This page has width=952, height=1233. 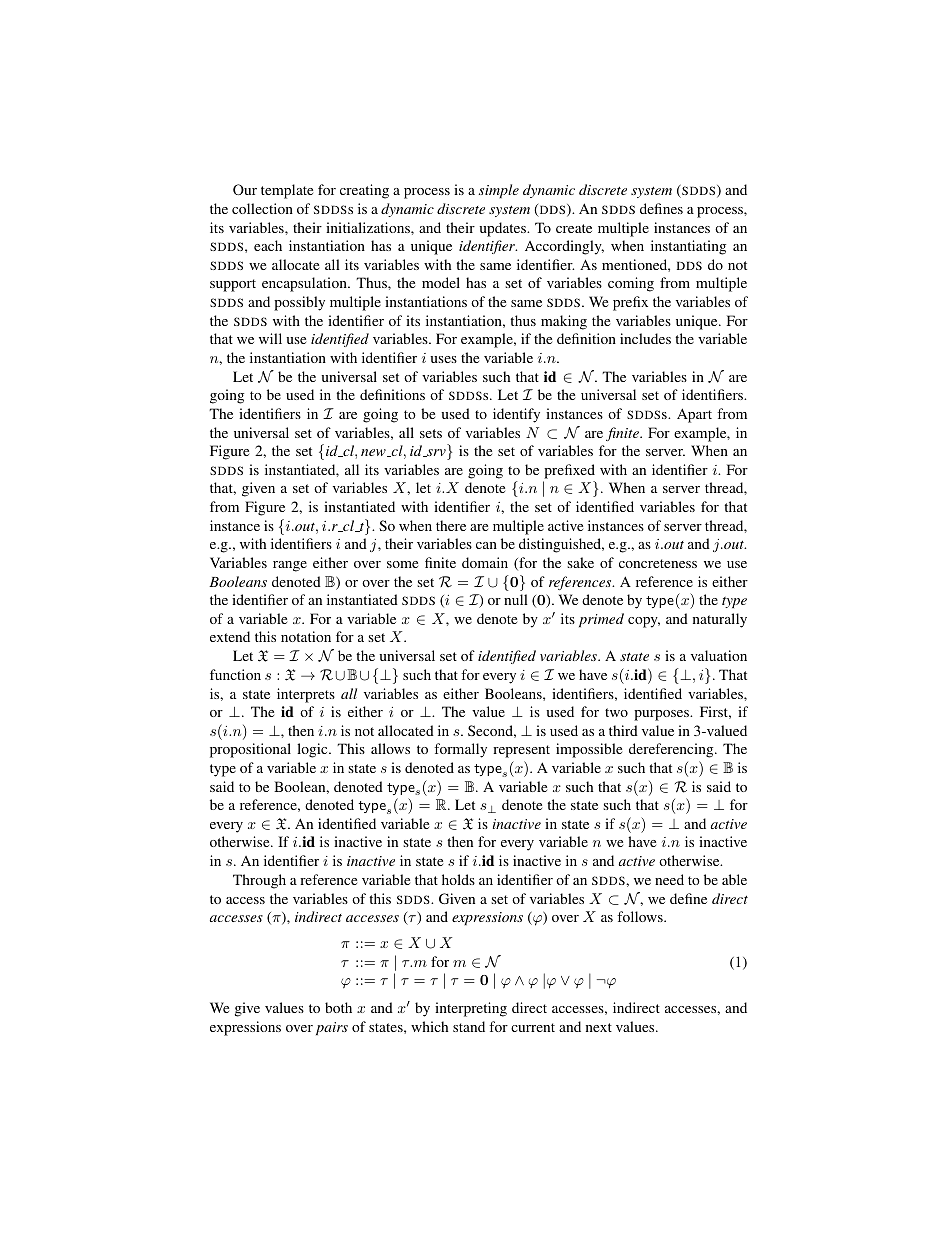 I want to click on interpreting, so click(x=471, y=1009).
